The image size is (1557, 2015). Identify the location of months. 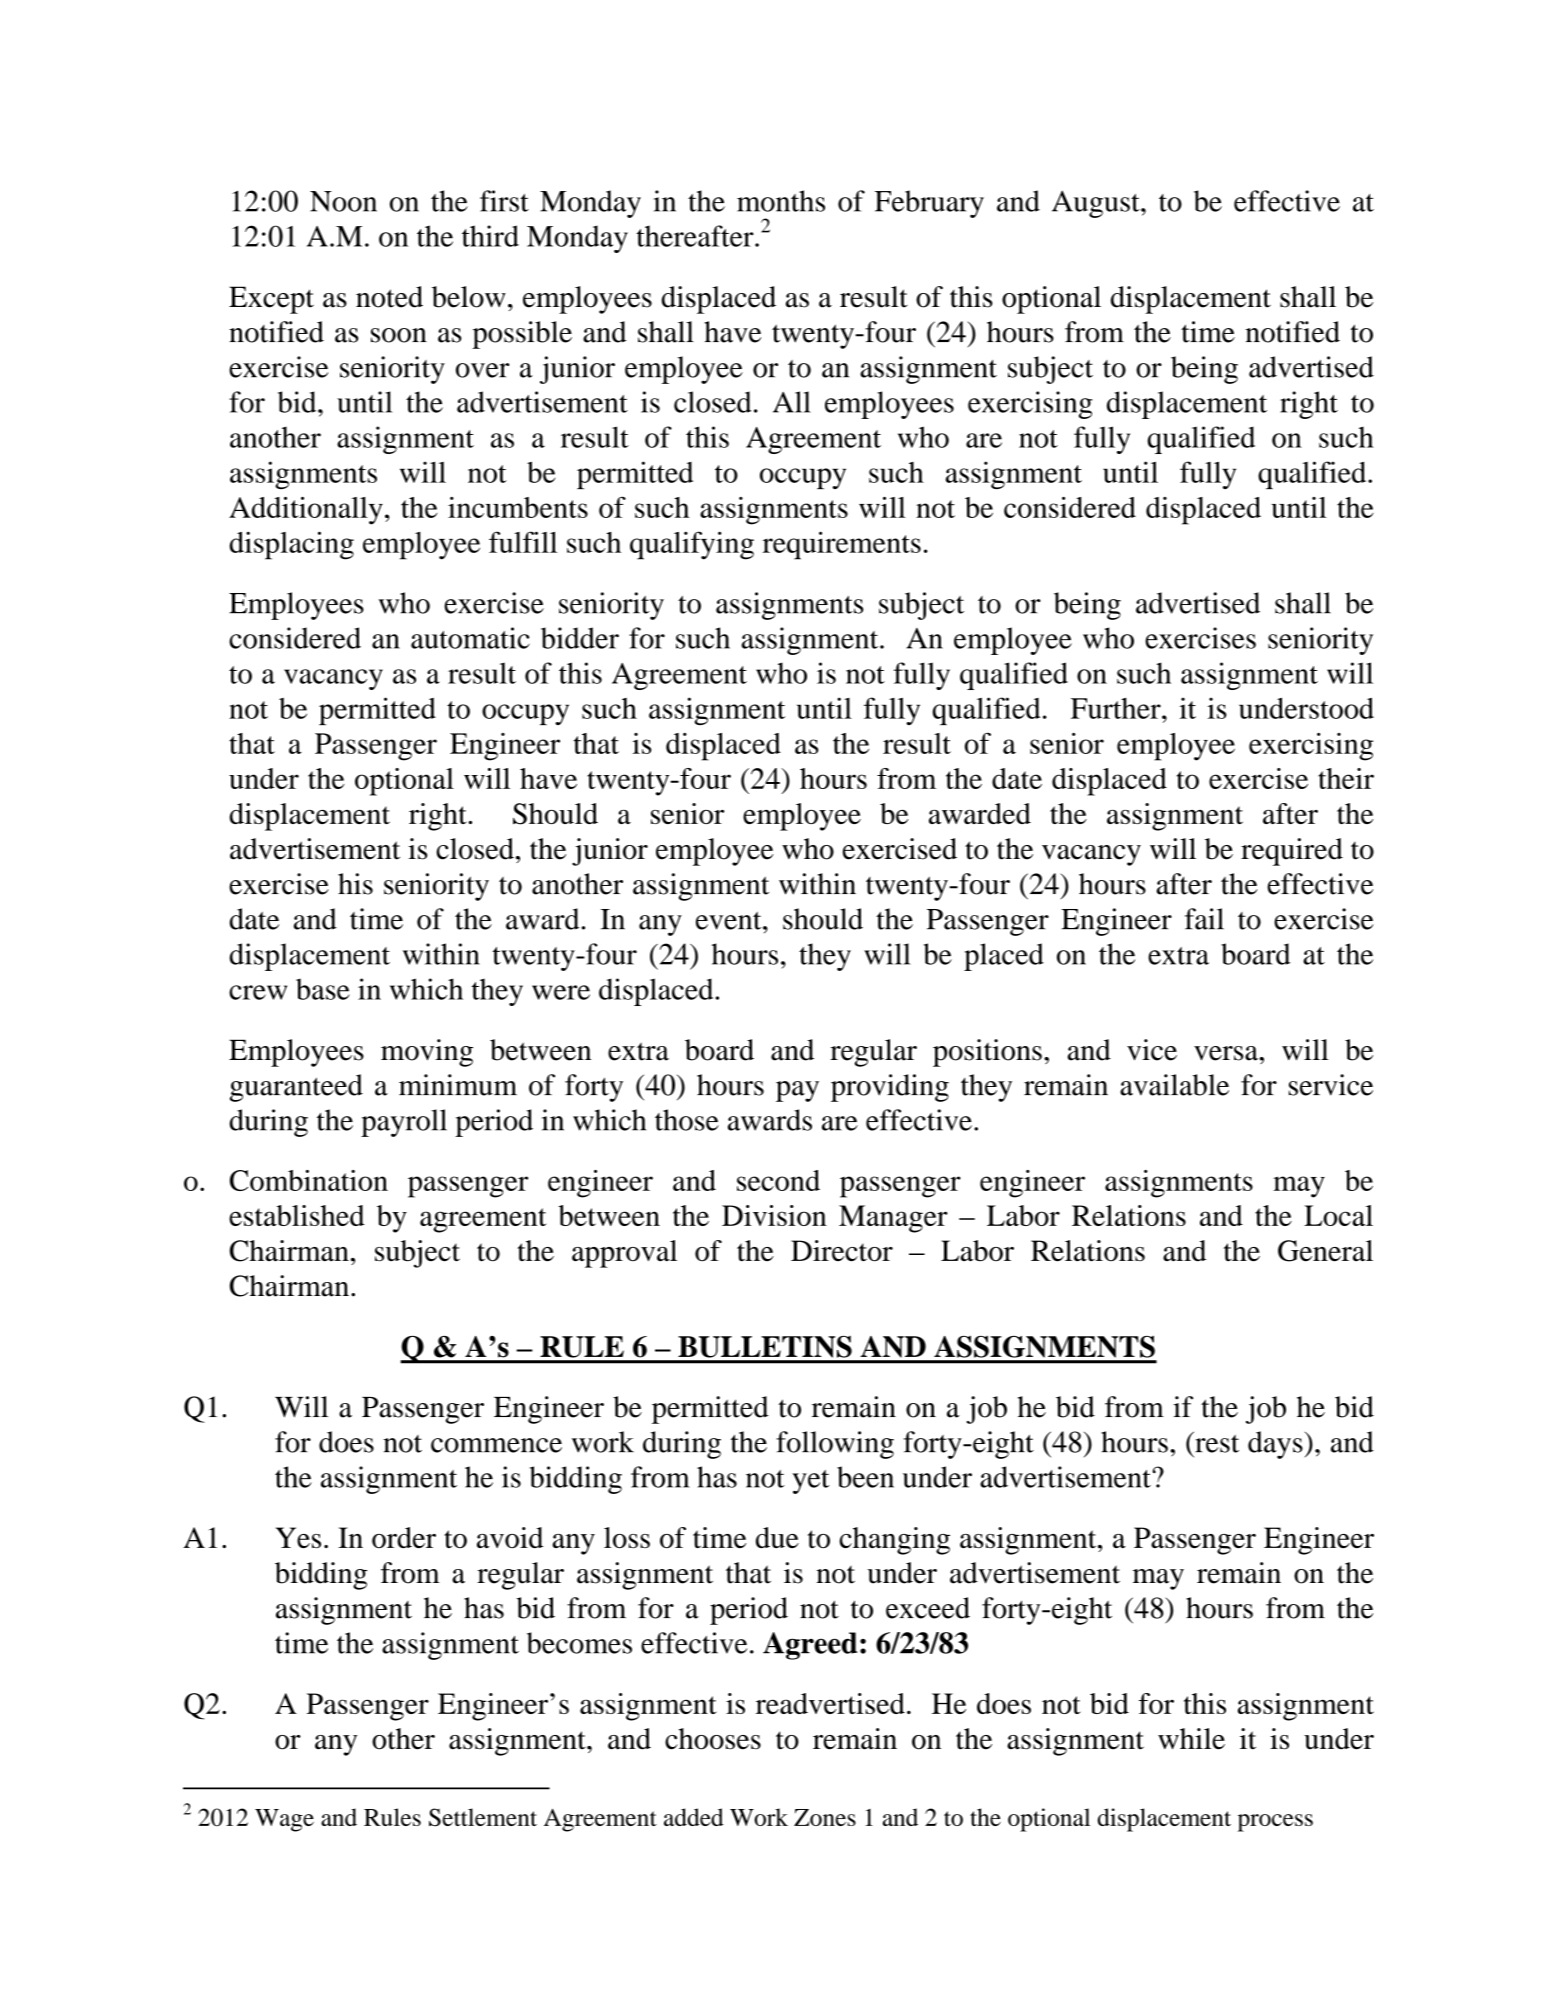
(781, 201).
